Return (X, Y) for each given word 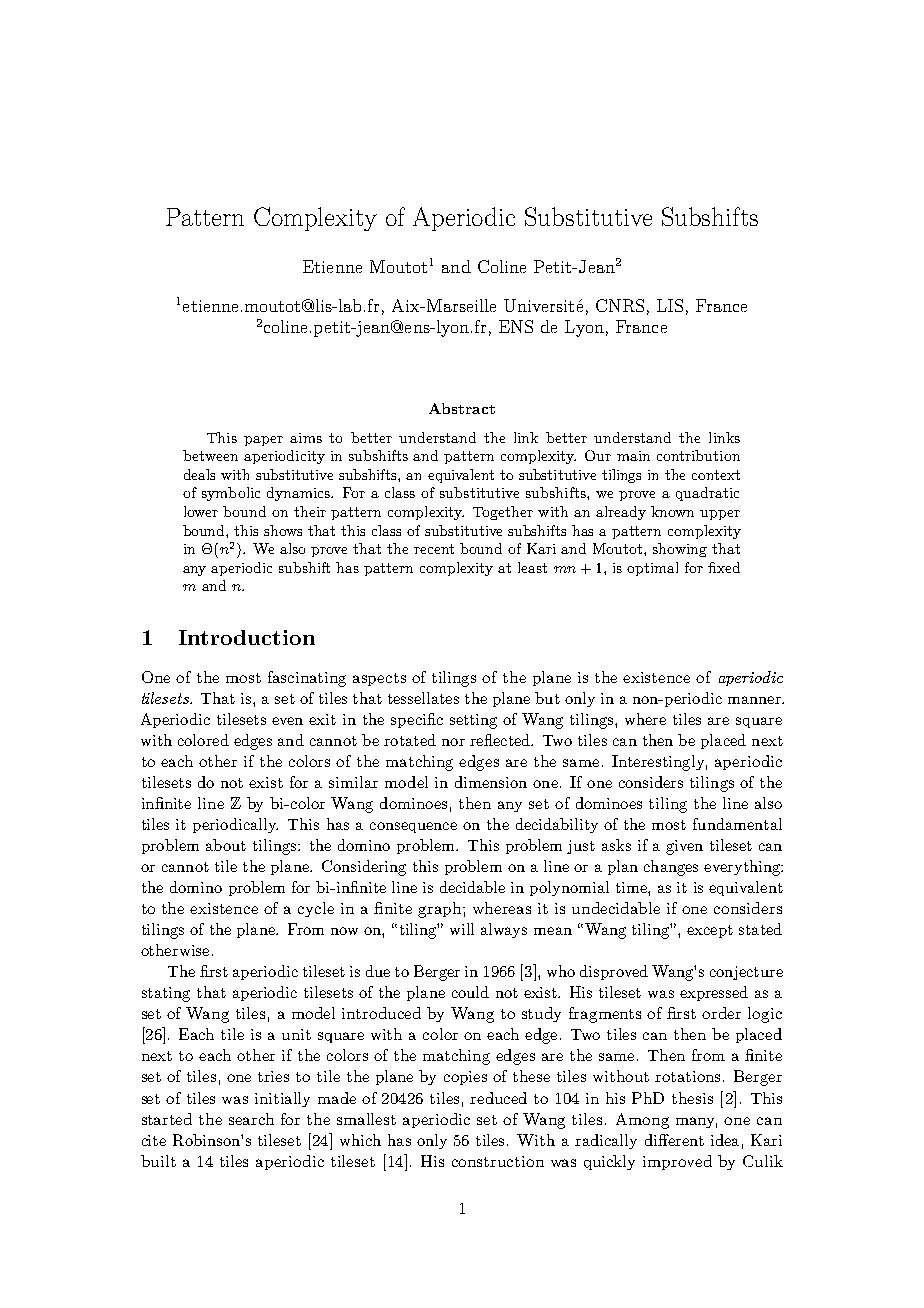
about (226, 845)
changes (671, 868)
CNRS (620, 305)
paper (263, 441)
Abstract (462, 408)
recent (434, 549)
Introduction (247, 637)
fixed (724, 567)
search (251, 1119)
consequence (413, 827)
